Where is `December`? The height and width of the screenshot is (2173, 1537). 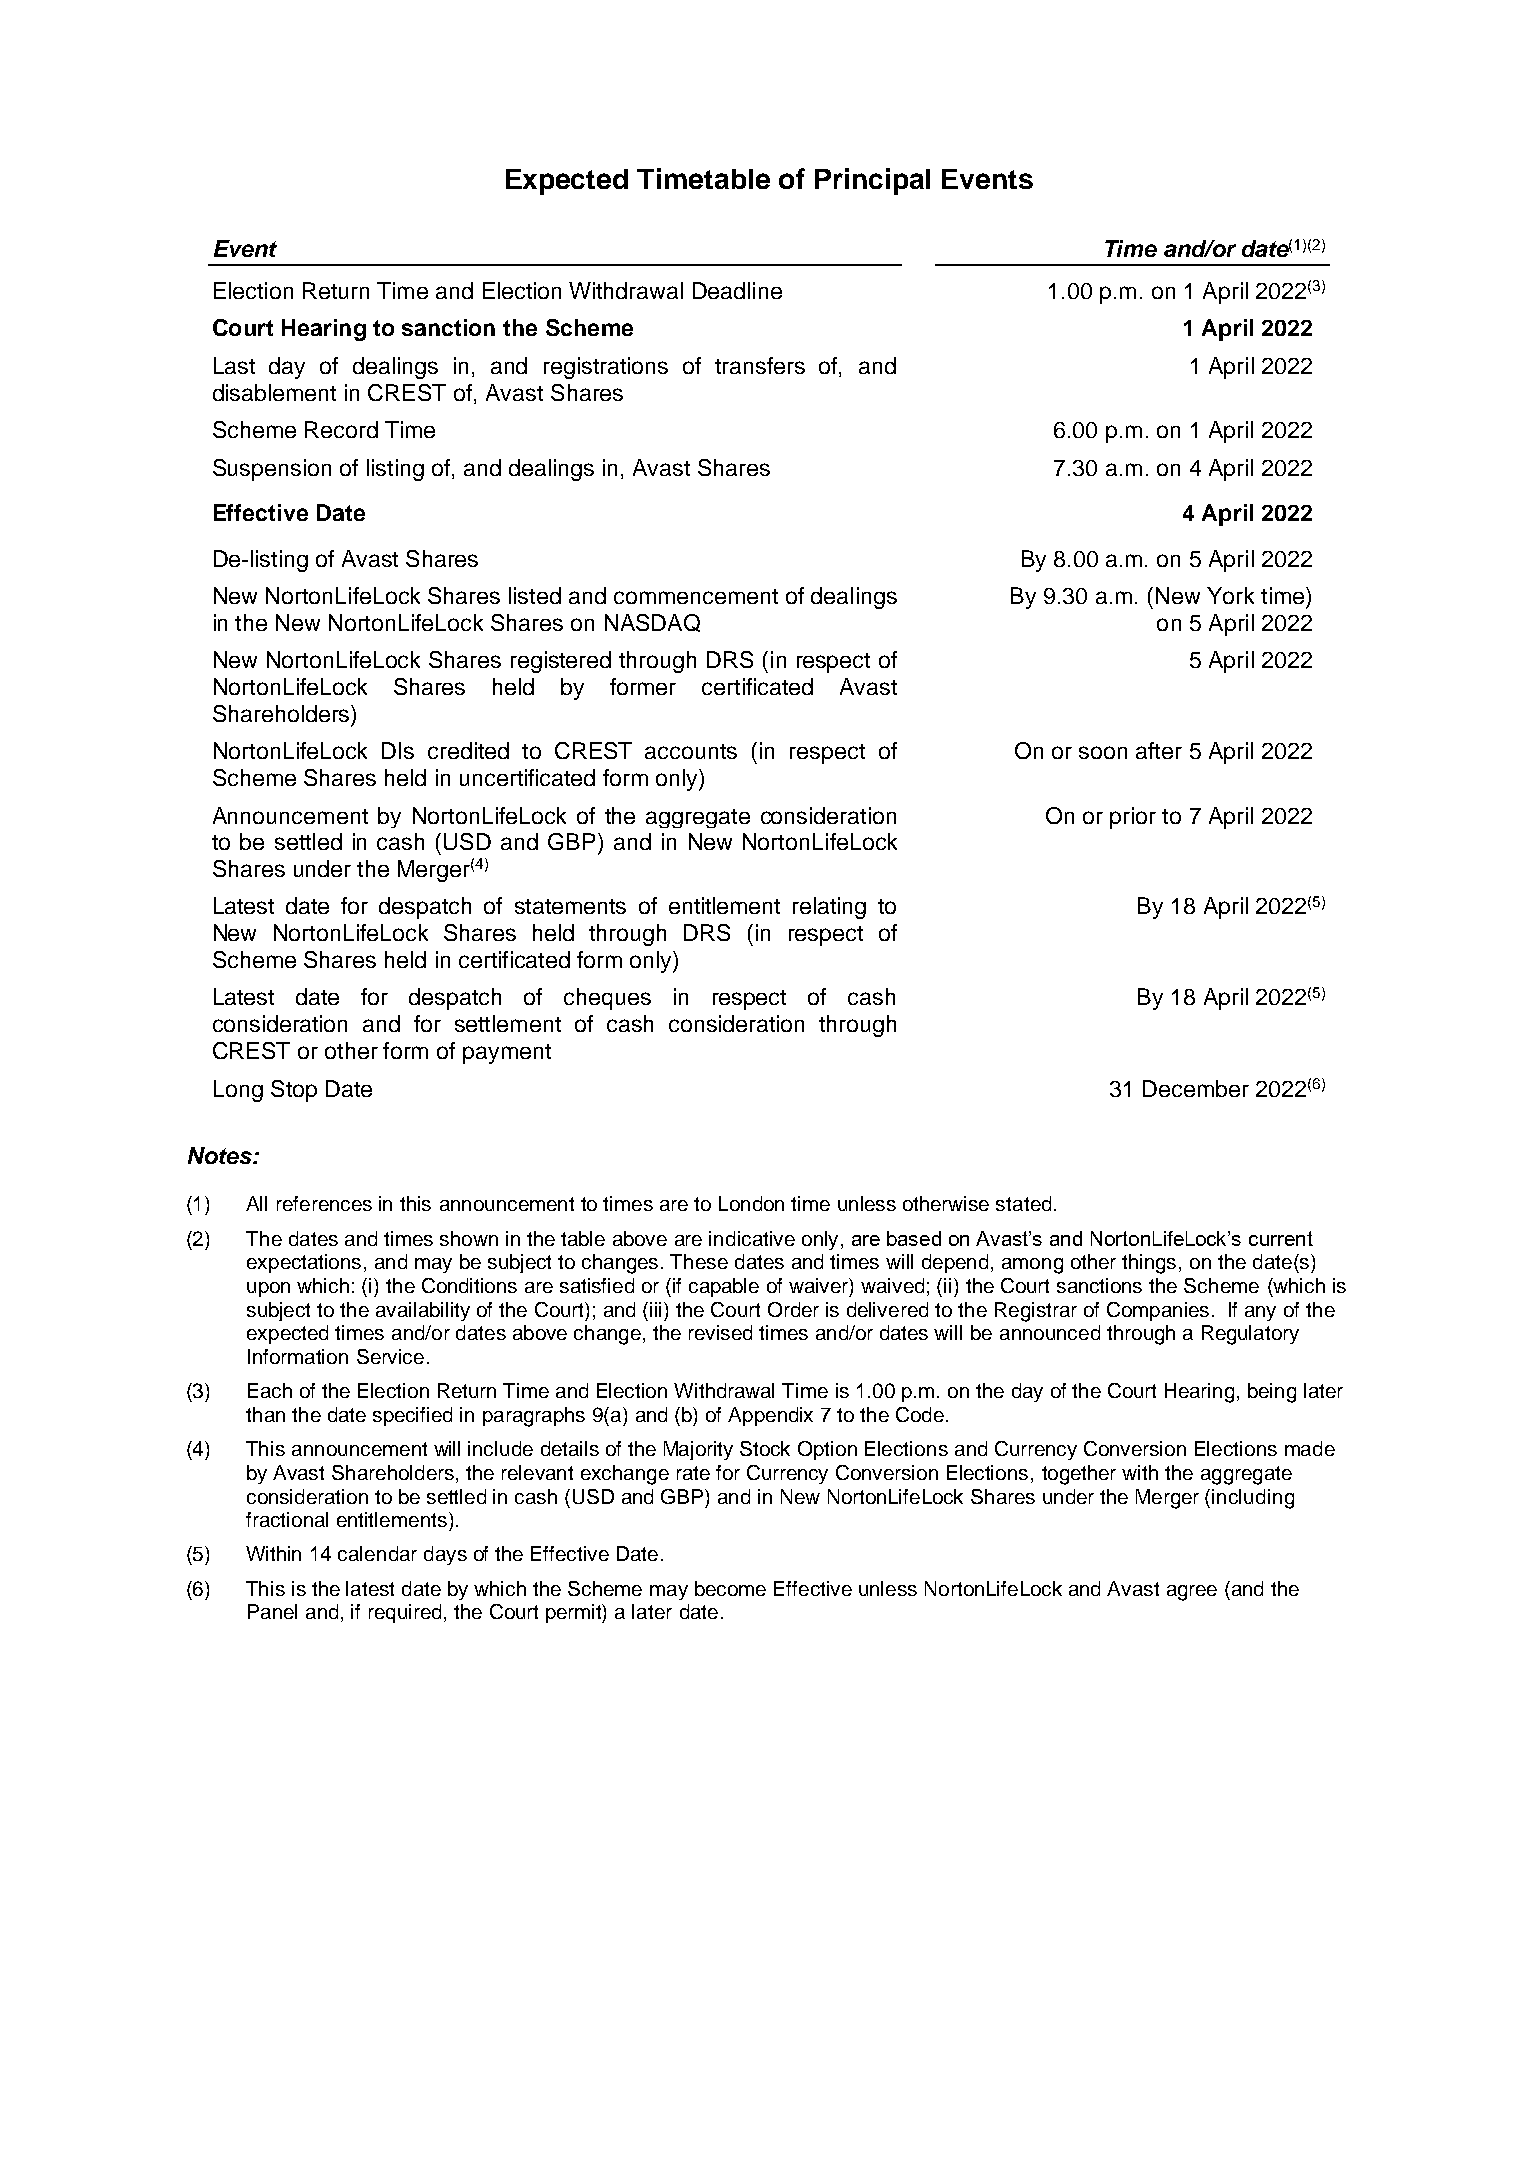
December is located at coordinates (1196, 1088).
